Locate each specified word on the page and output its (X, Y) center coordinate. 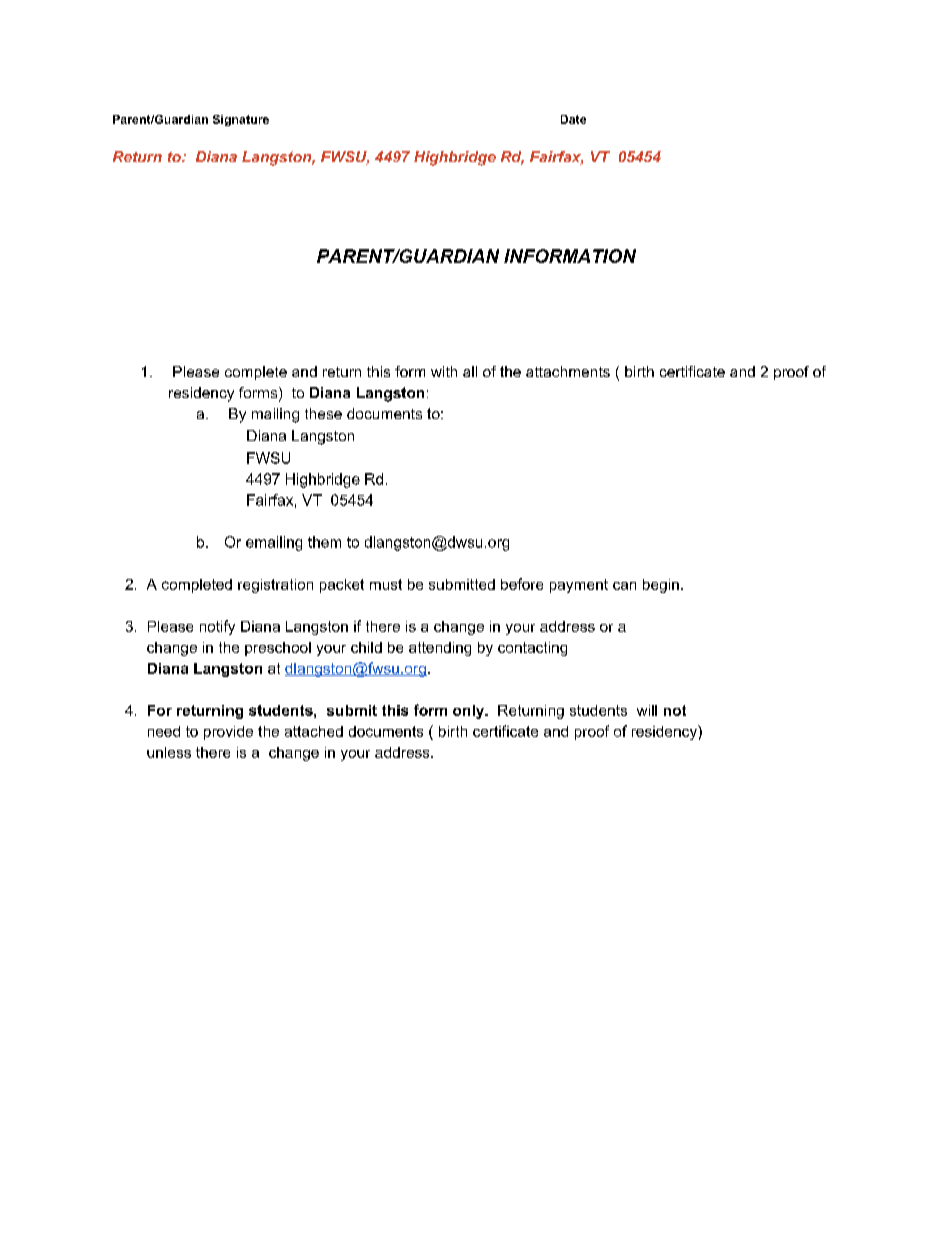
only (470, 712)
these (323, 413)
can (624, 586)
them (324, 542)
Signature (241, 120)
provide (228, 733)
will (647, 710)
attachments (568, 371)
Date (573, 119)
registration (275, 586)
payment (579, 586)
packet (342, 586)
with (444, 371)
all (470, 371)
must (386, 584)
